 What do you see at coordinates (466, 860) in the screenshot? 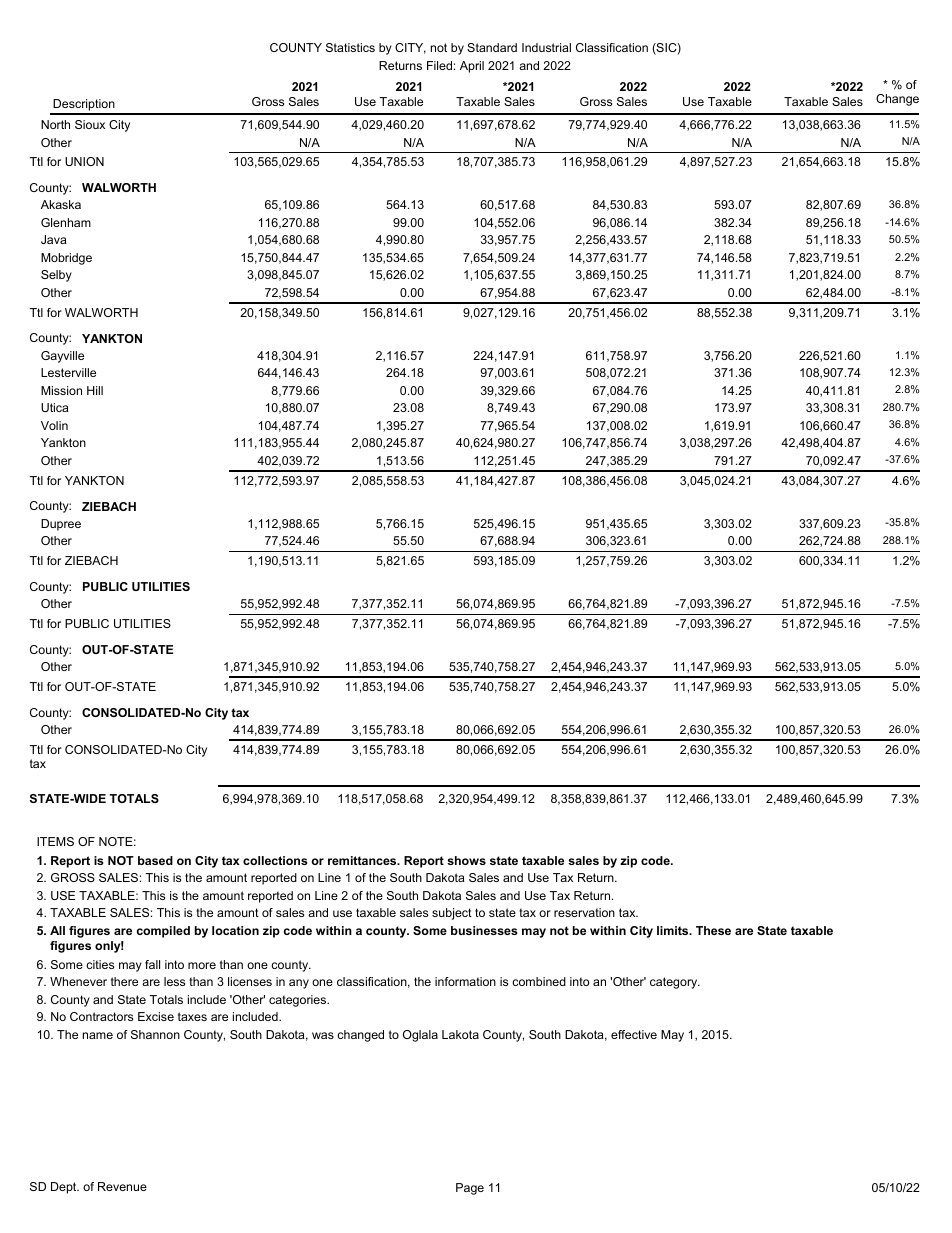
I see `shows` at bounding box center [466, 860].
